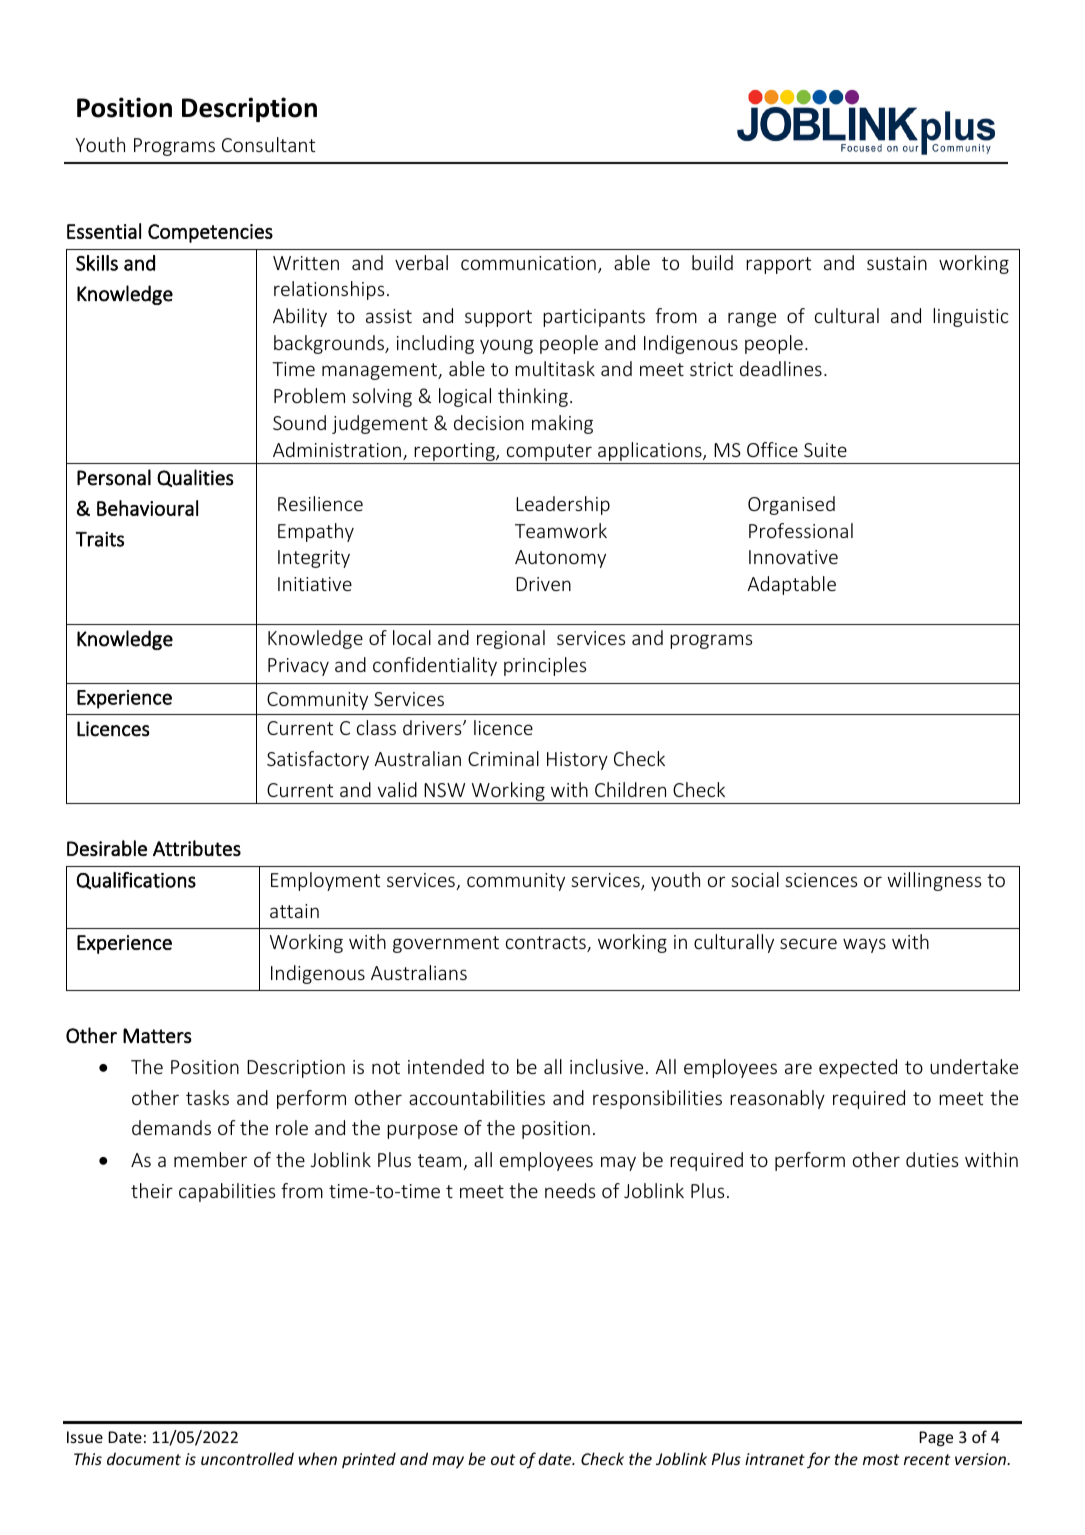 The width and height of the screenshot is (1085, 1535). What do you see at coordinates (144, 1458) in the screenshot?
I see `document` at bounding box center [144, 1458].
